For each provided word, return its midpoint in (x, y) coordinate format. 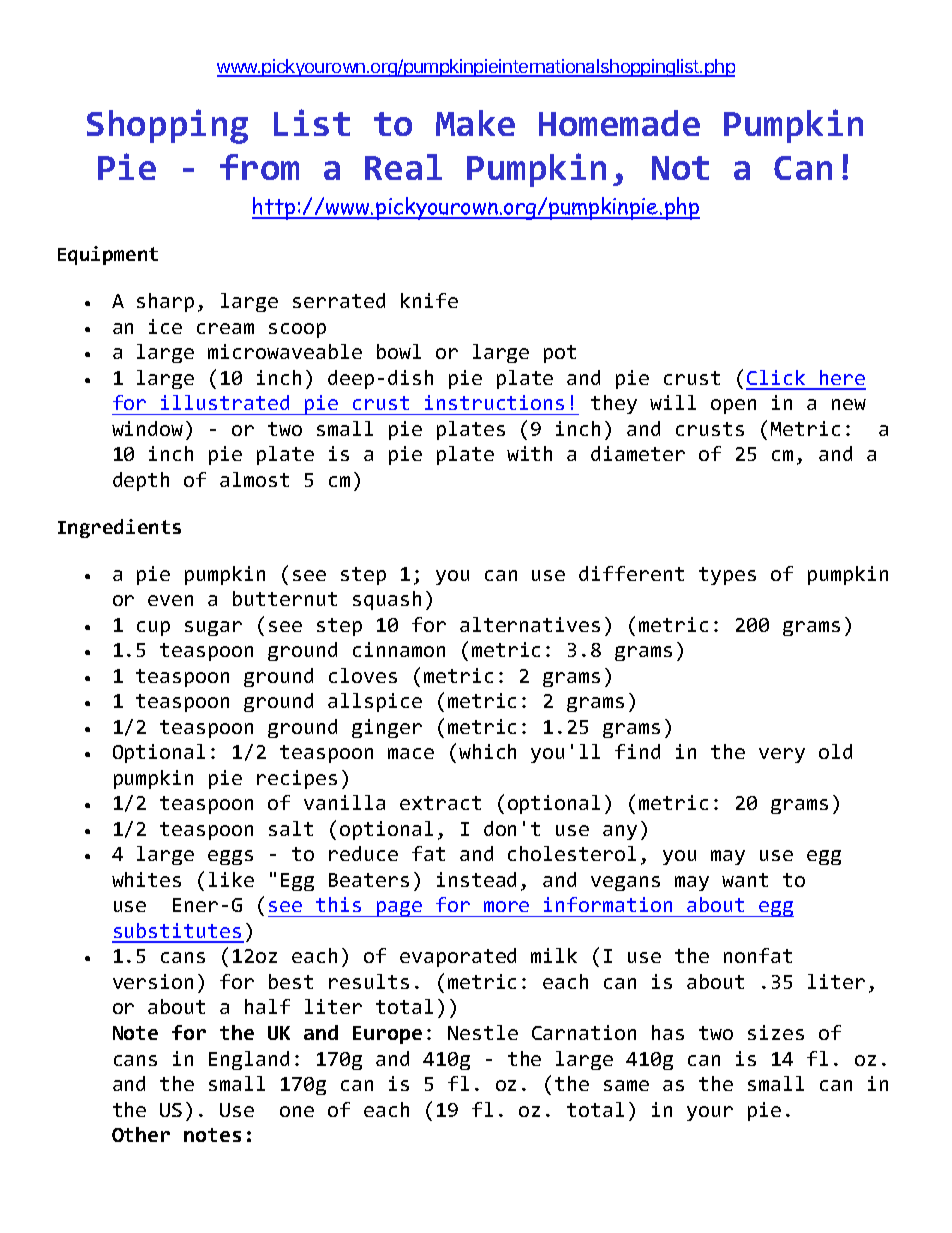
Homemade (619, 123)
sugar (213, 628)
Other (141, 1134)
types (727, 576)
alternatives (530, 624)
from (259, 167)
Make (475, 123)
